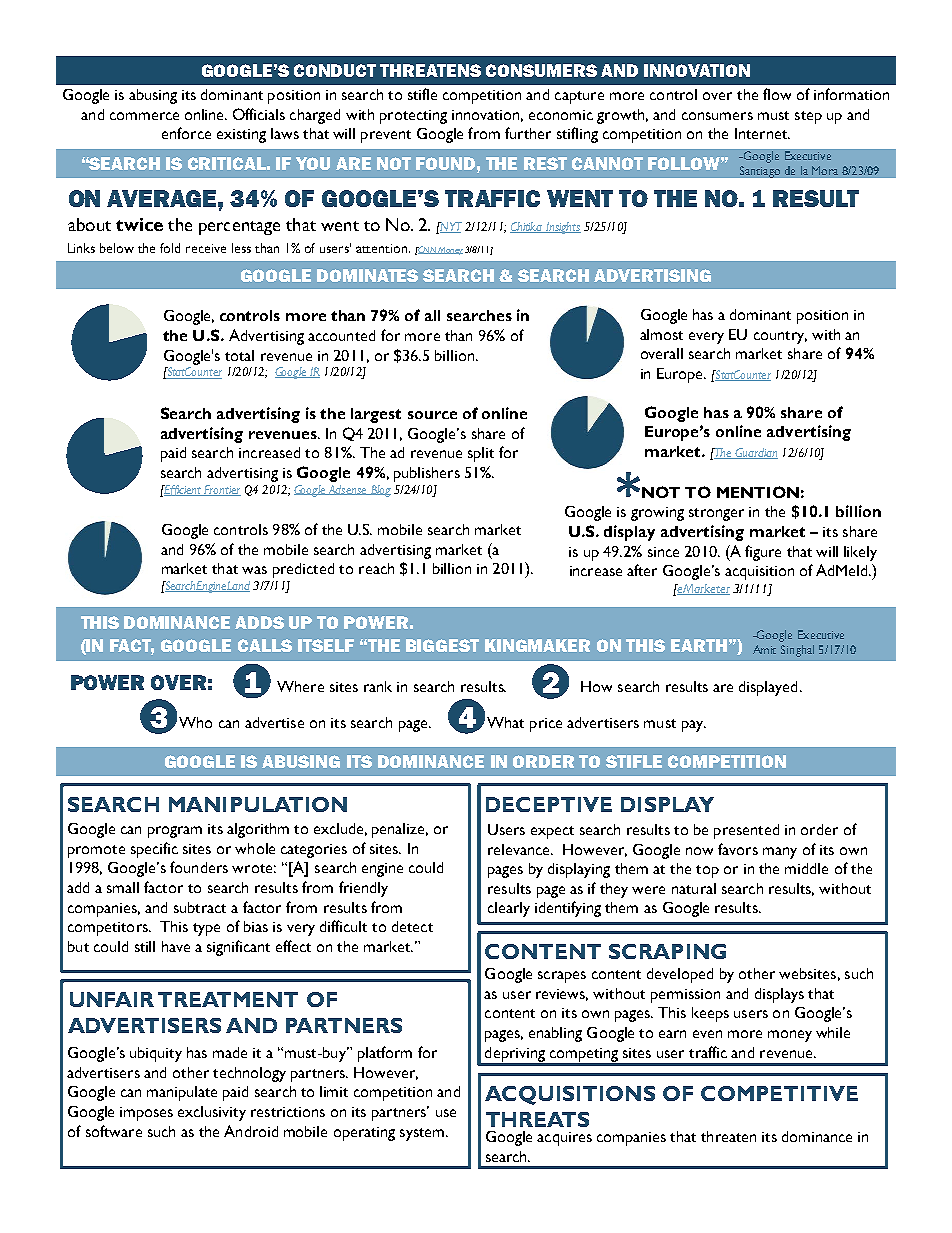 The width and height of the image is (952, 1233). Describe the element at coordinates (432, 415) in the image. I see `source` at that location.
